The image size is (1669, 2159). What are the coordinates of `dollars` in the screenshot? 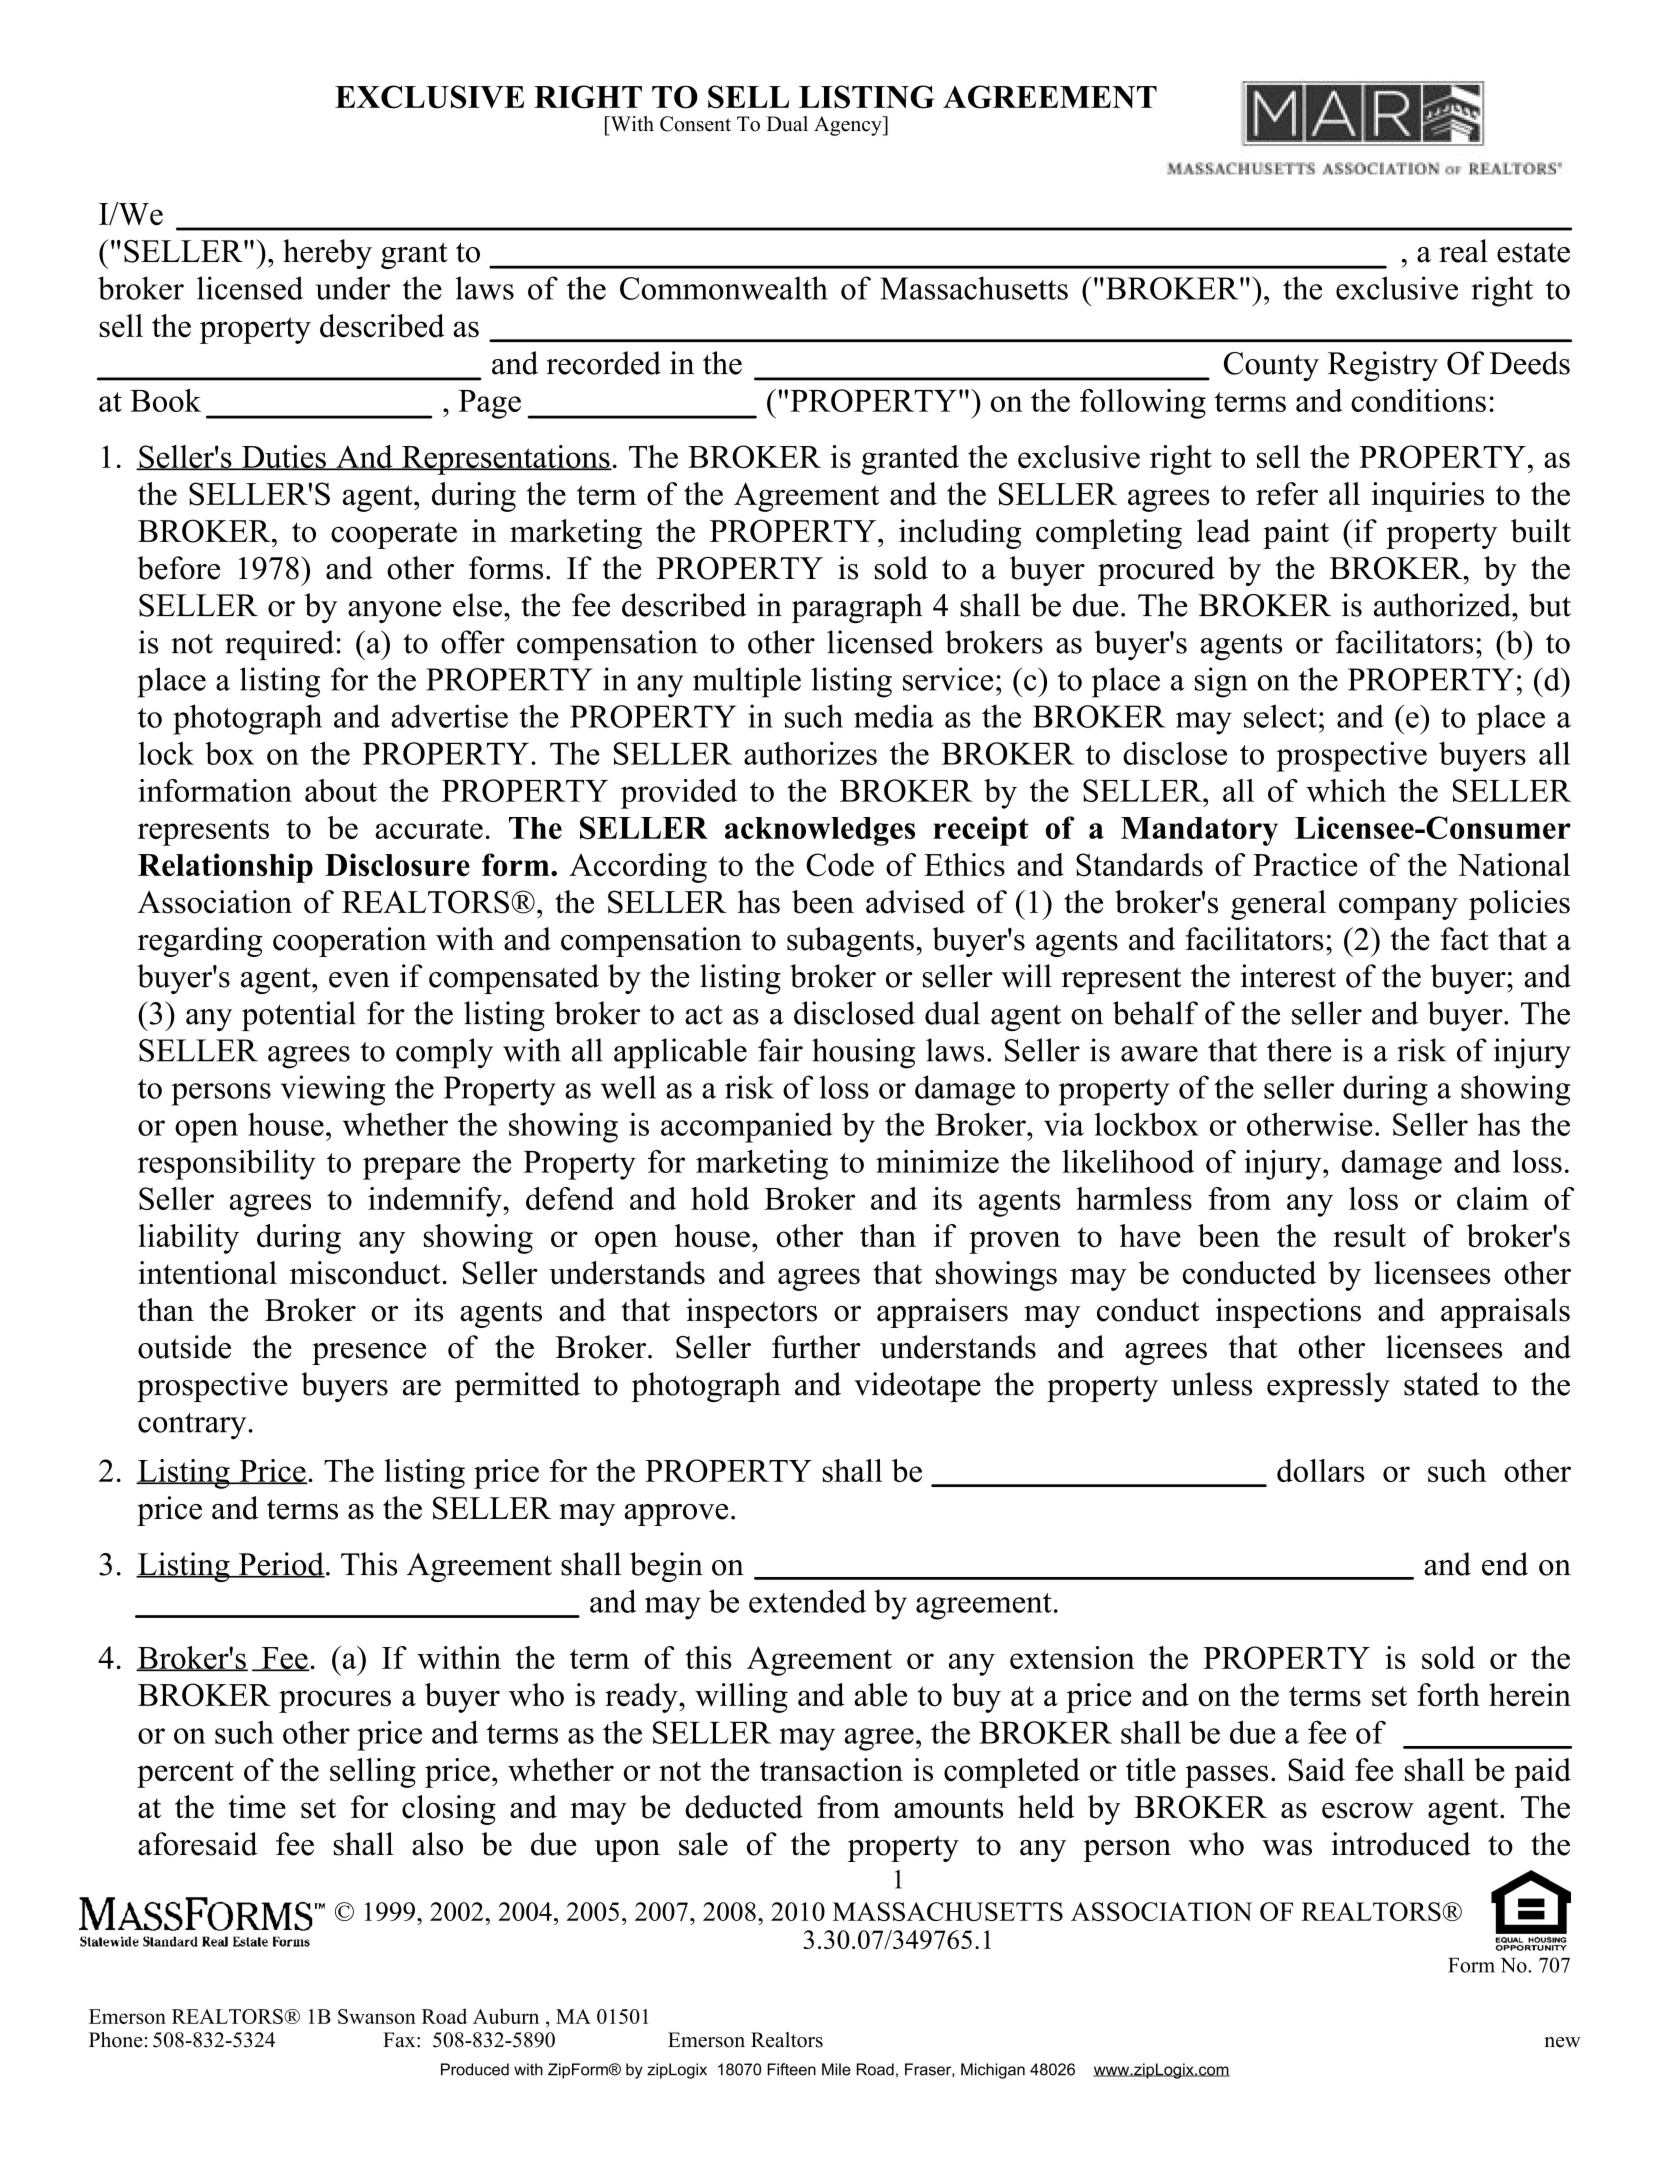 It's located at (1321, 1470).
